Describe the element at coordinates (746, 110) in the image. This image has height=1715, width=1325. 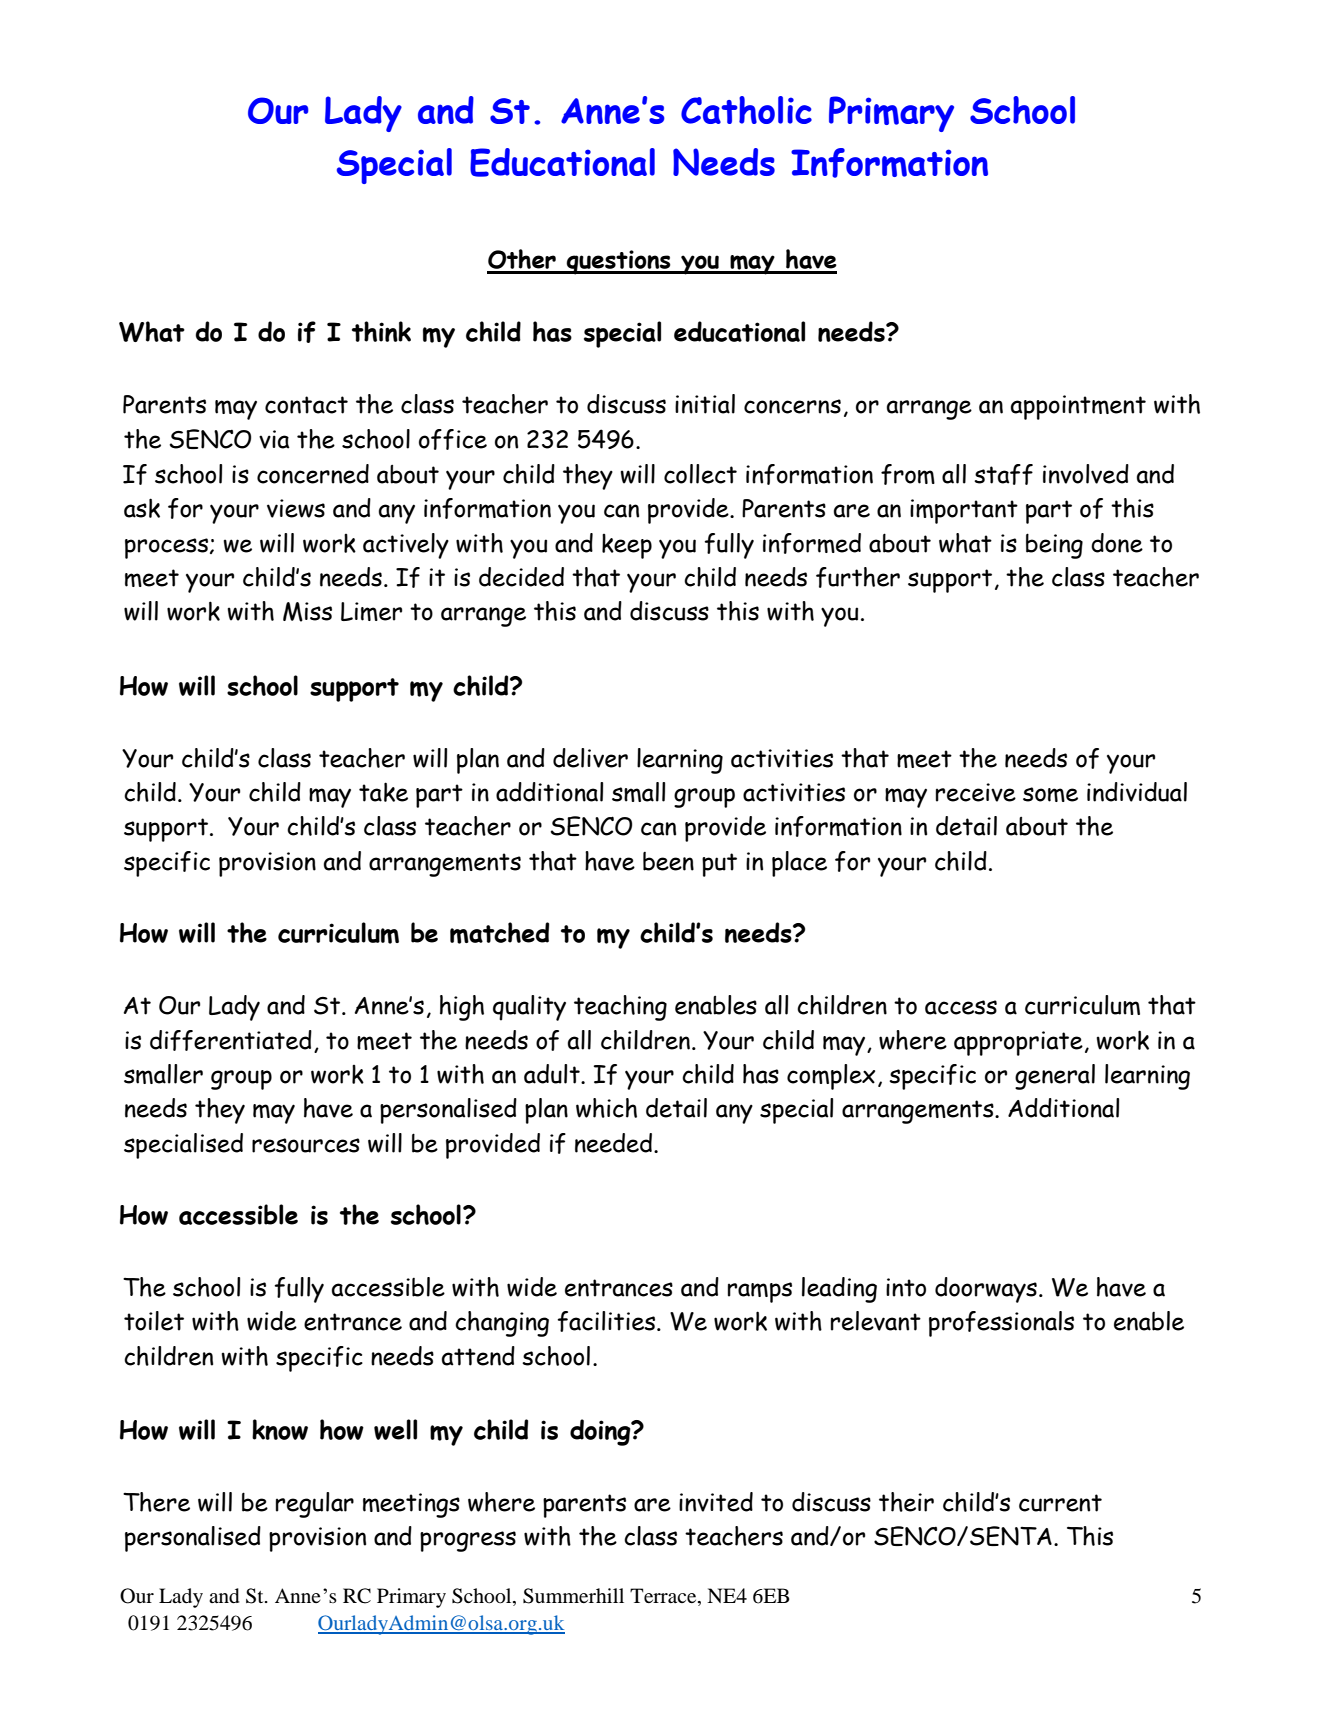
I see `Catholic` at that location.
